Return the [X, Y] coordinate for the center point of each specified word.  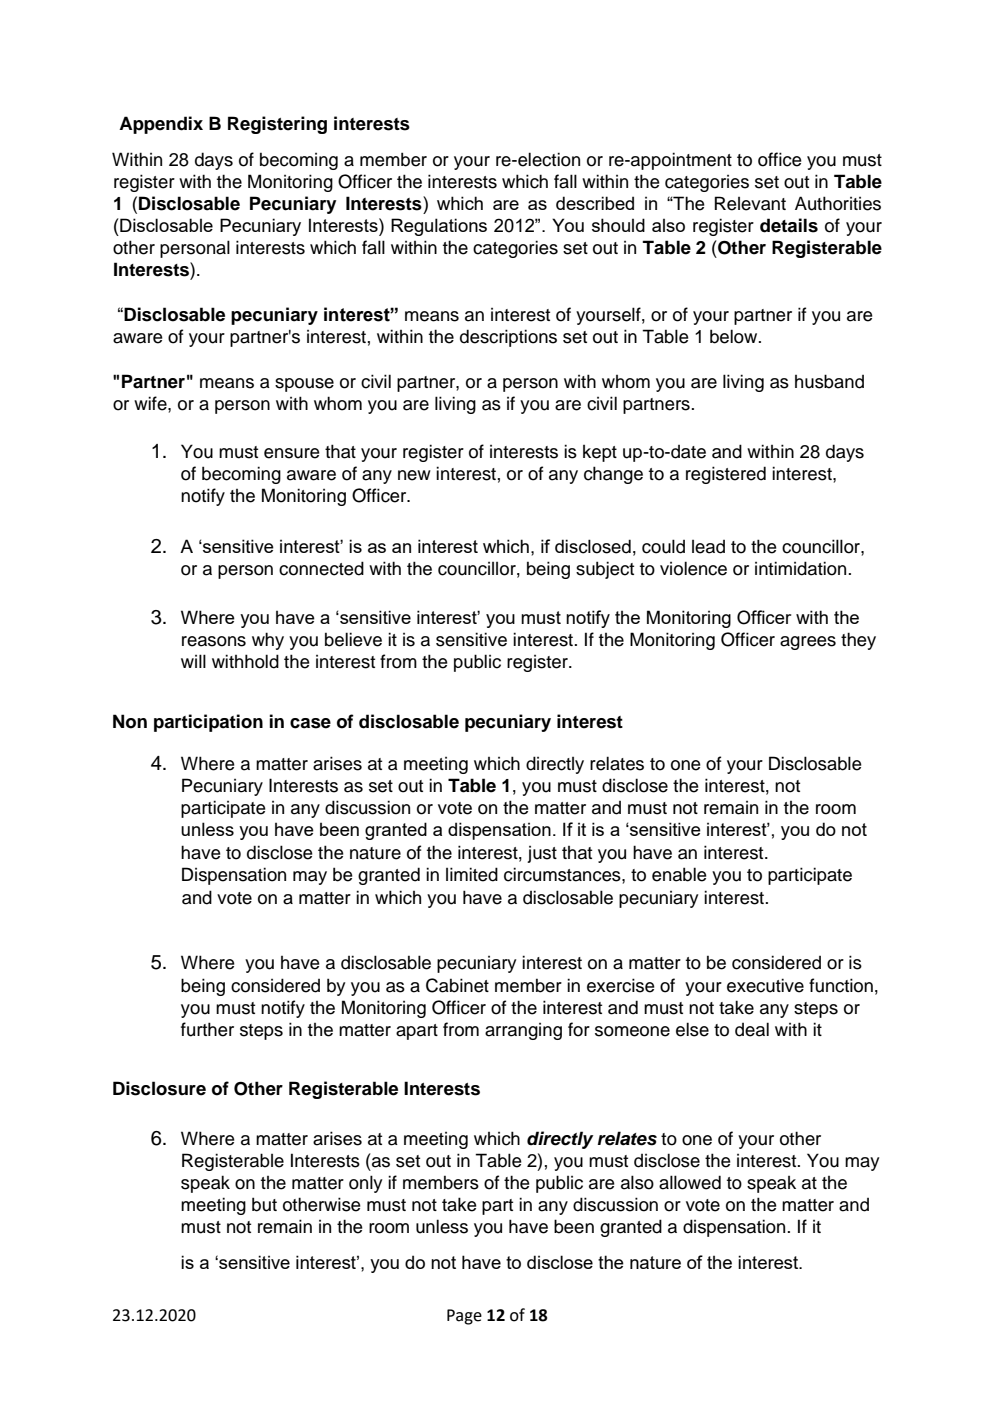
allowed [690, 1182]
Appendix [161, 125]
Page [464, 1317]
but [264, 1204]
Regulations [439, 227]
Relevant [750, 203]
